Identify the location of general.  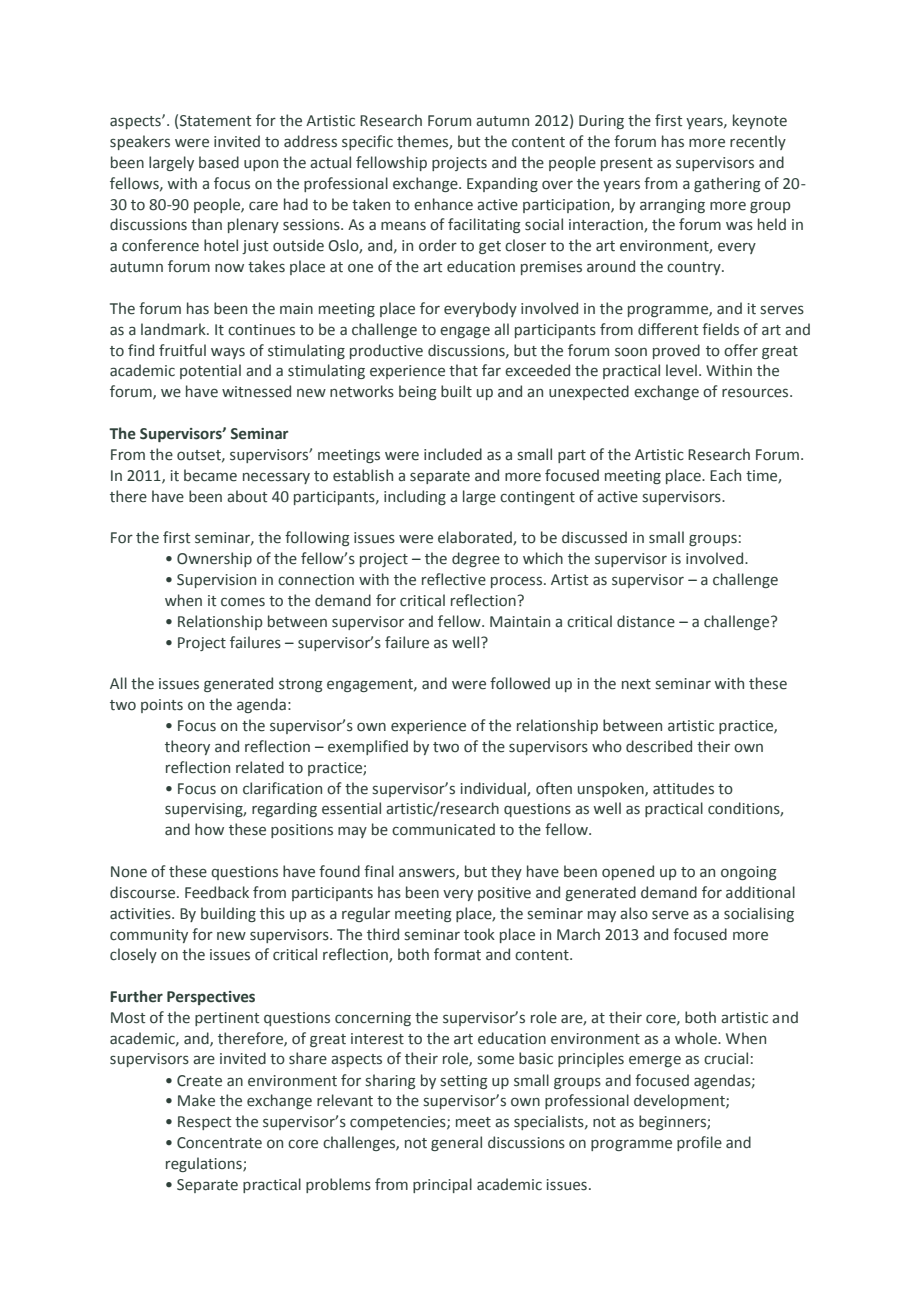
(456, 1143).
